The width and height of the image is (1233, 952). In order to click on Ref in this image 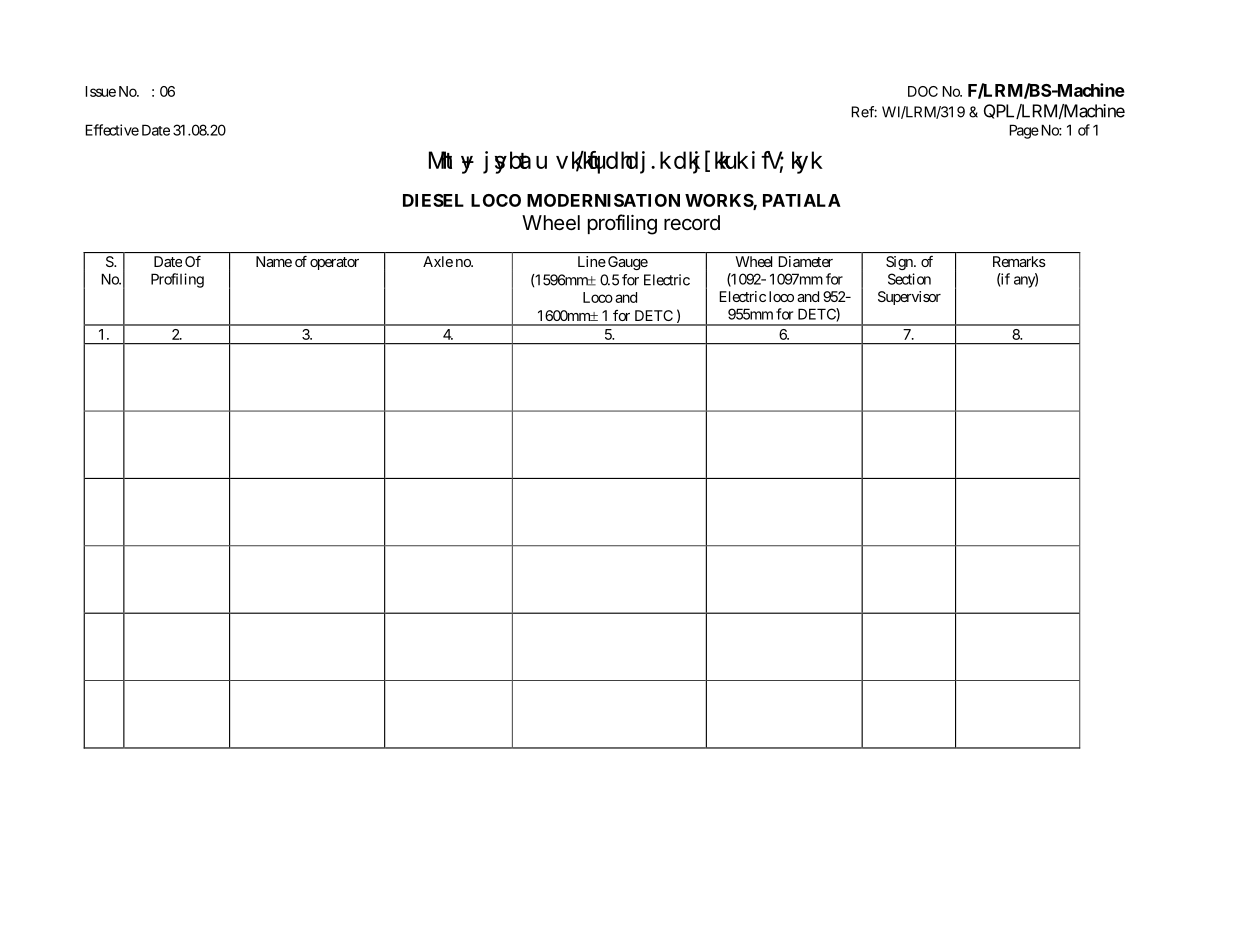, I will do `click(863, 112)`.
